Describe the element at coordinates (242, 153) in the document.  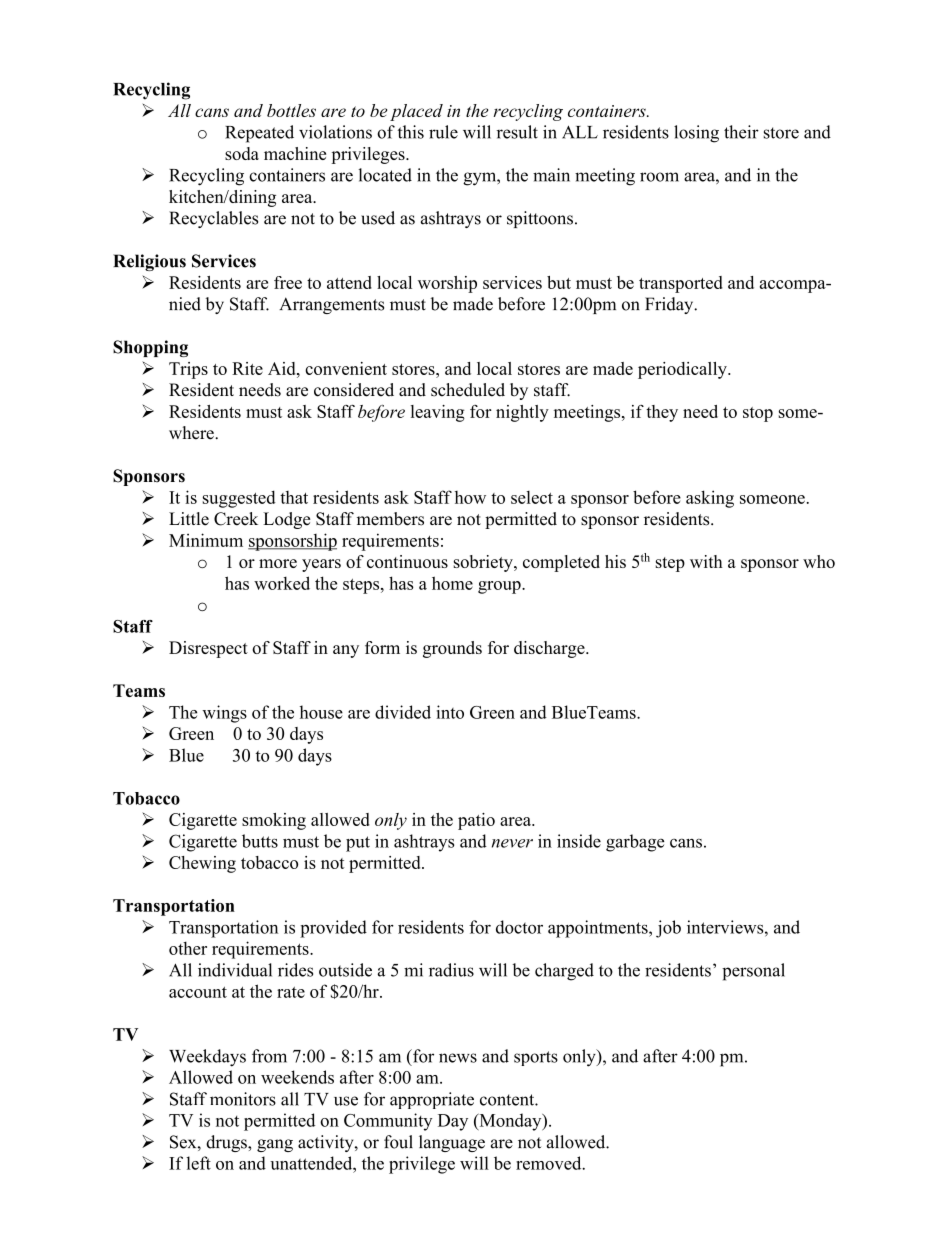
I see `soda` at that location.
